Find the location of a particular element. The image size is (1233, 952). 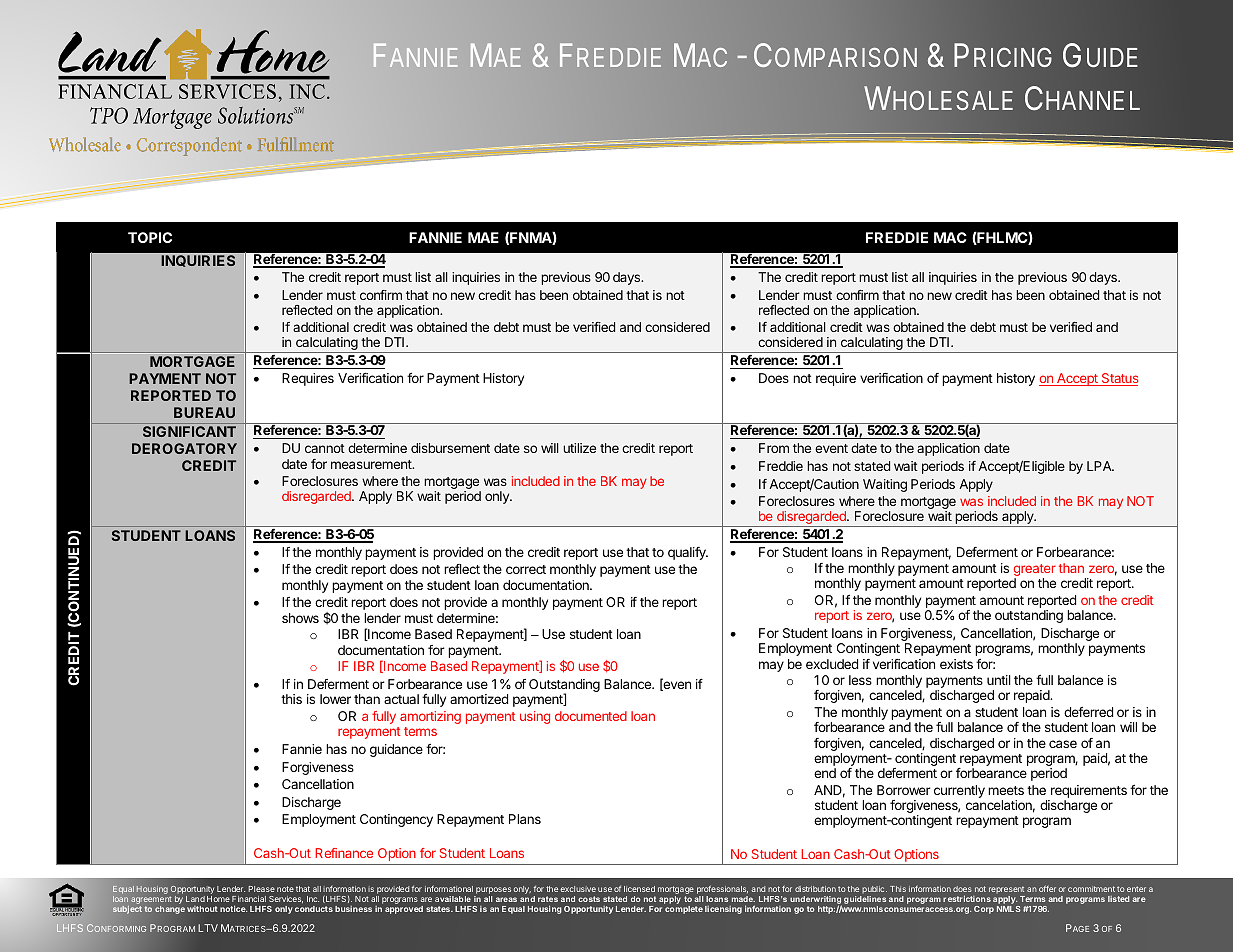

Plans is located at coordinates (525, 819).
